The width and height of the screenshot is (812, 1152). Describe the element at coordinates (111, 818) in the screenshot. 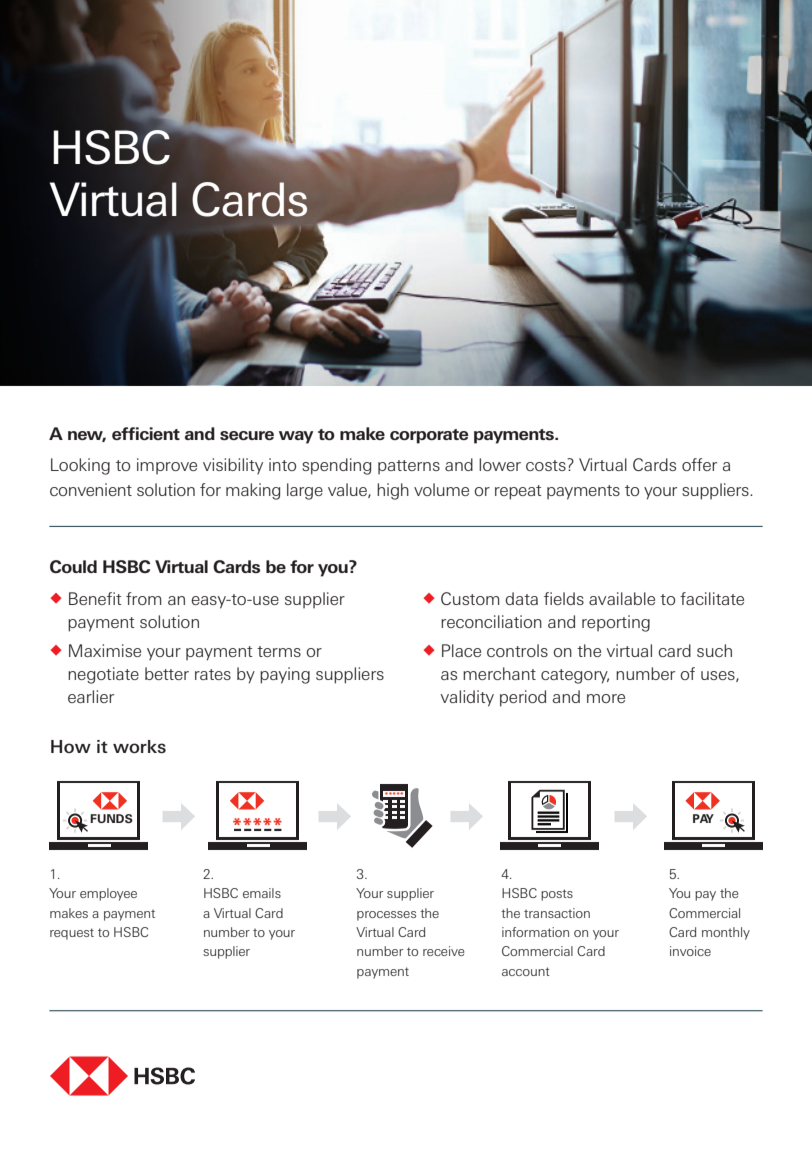

I see `FUNDS` at that location.
